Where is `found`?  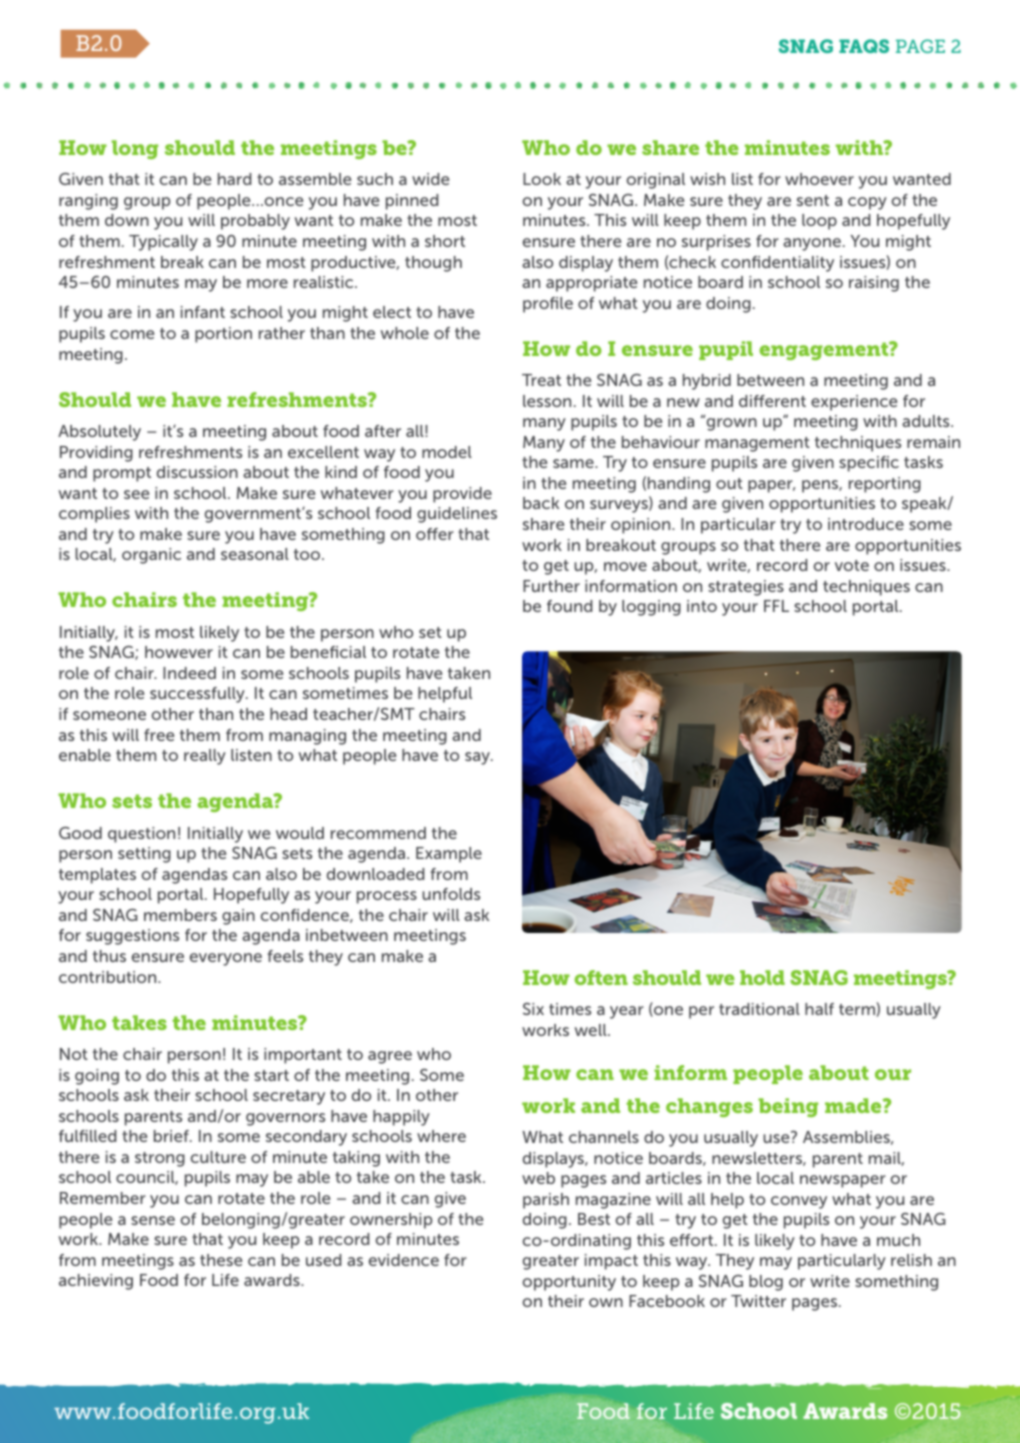
found is located at coordinates (569, 606).
